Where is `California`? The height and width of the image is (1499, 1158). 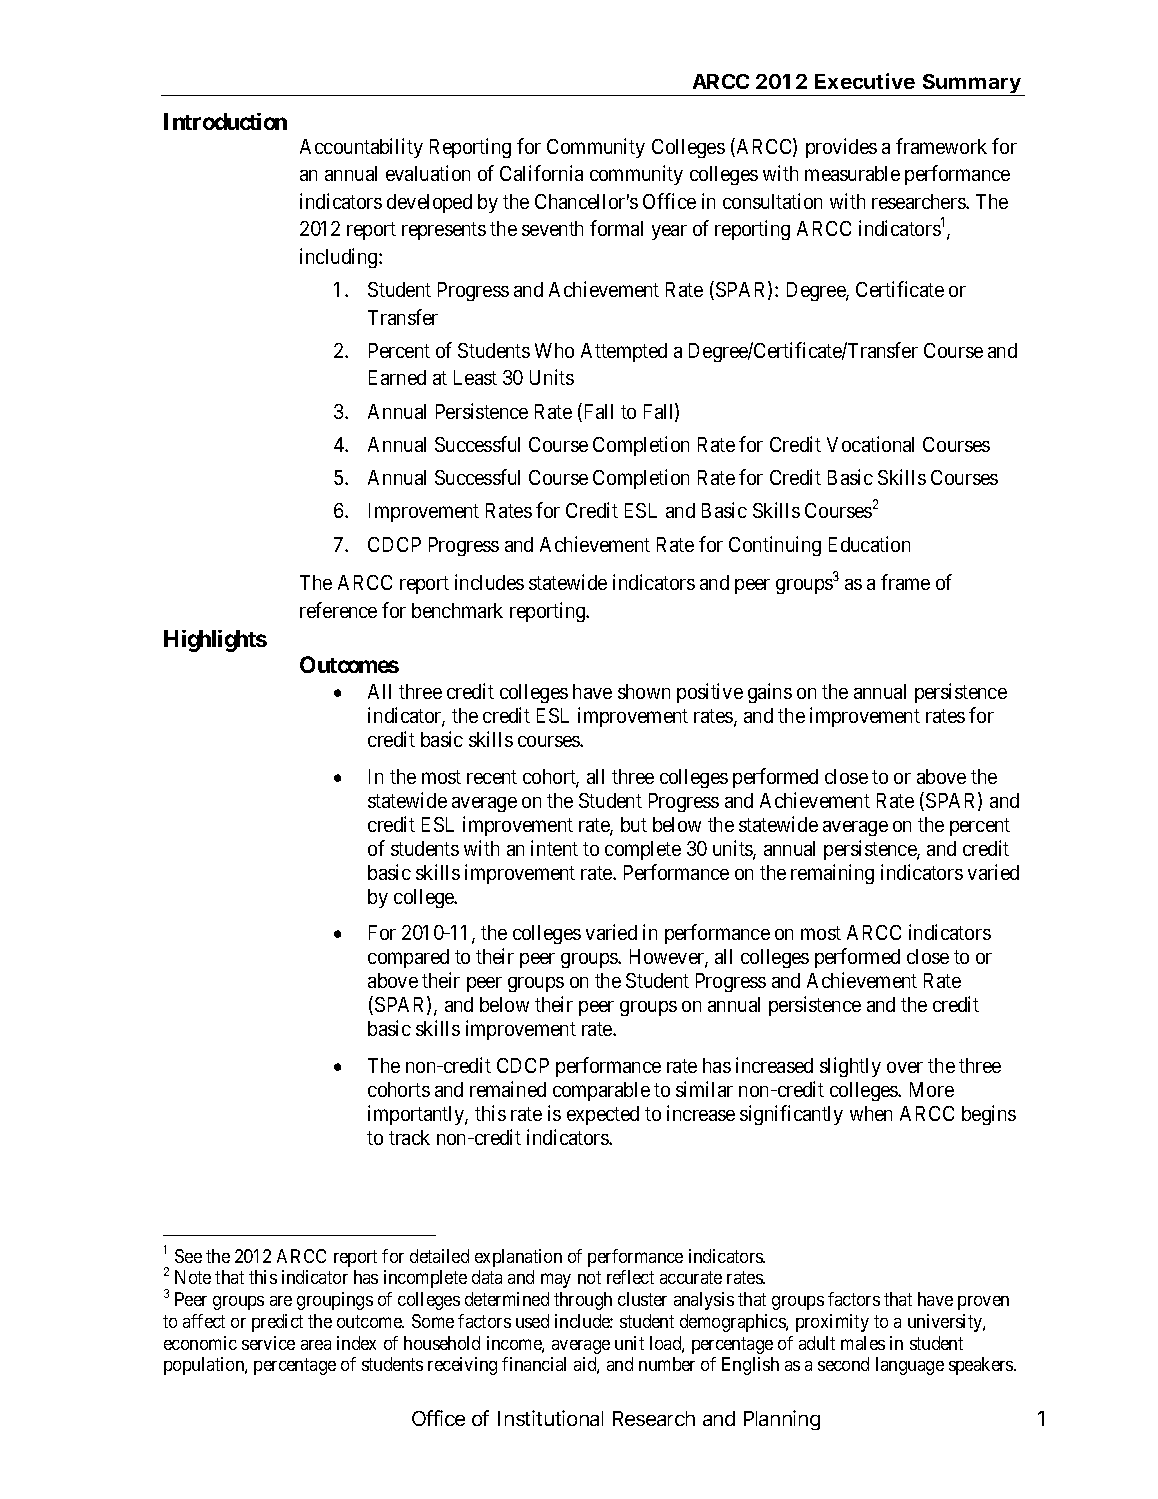 California is located at coordinates (541, 173).
